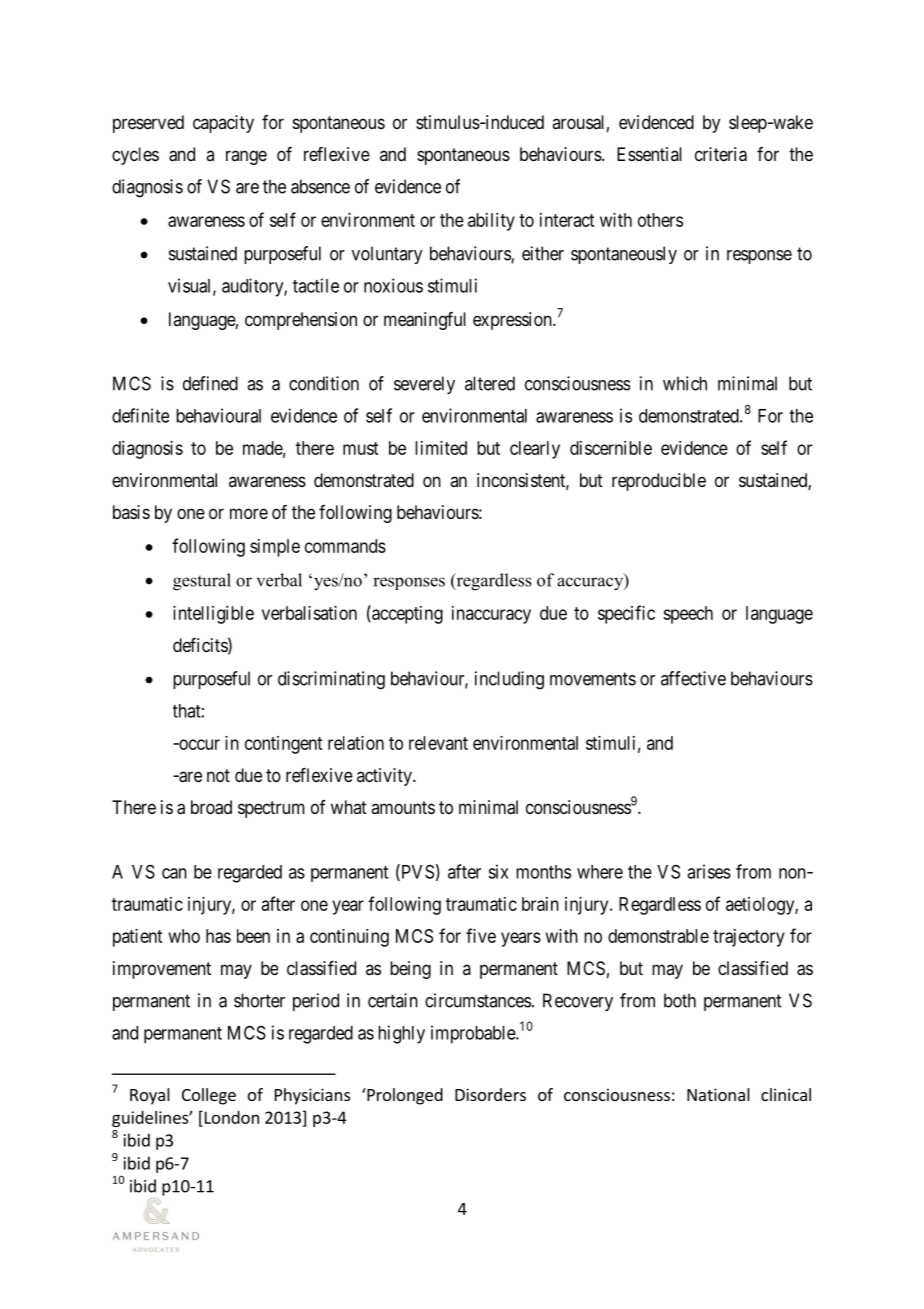 The image size is (924, 1309). I want to click on more, so click(249, 513).
